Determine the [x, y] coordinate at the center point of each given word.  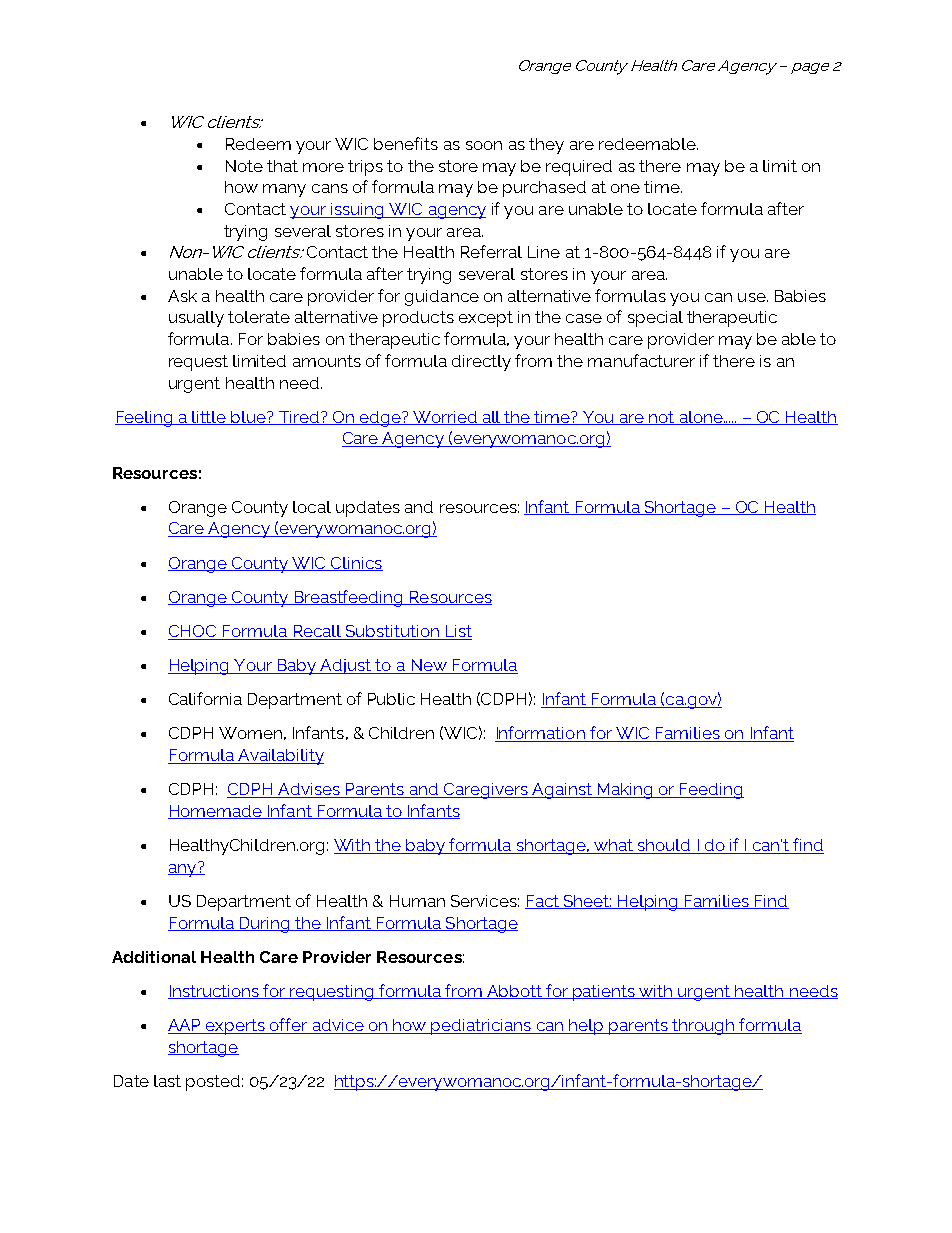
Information [541, 734]
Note [244, 166]
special [655, 319]
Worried [445, 418]
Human [417, 901]
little [210, 418]
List [457, 632]
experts [235, 1027]
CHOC [193, 632]
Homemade [216, 812]
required [579, 168]
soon [484, 145]
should [664, 846]
